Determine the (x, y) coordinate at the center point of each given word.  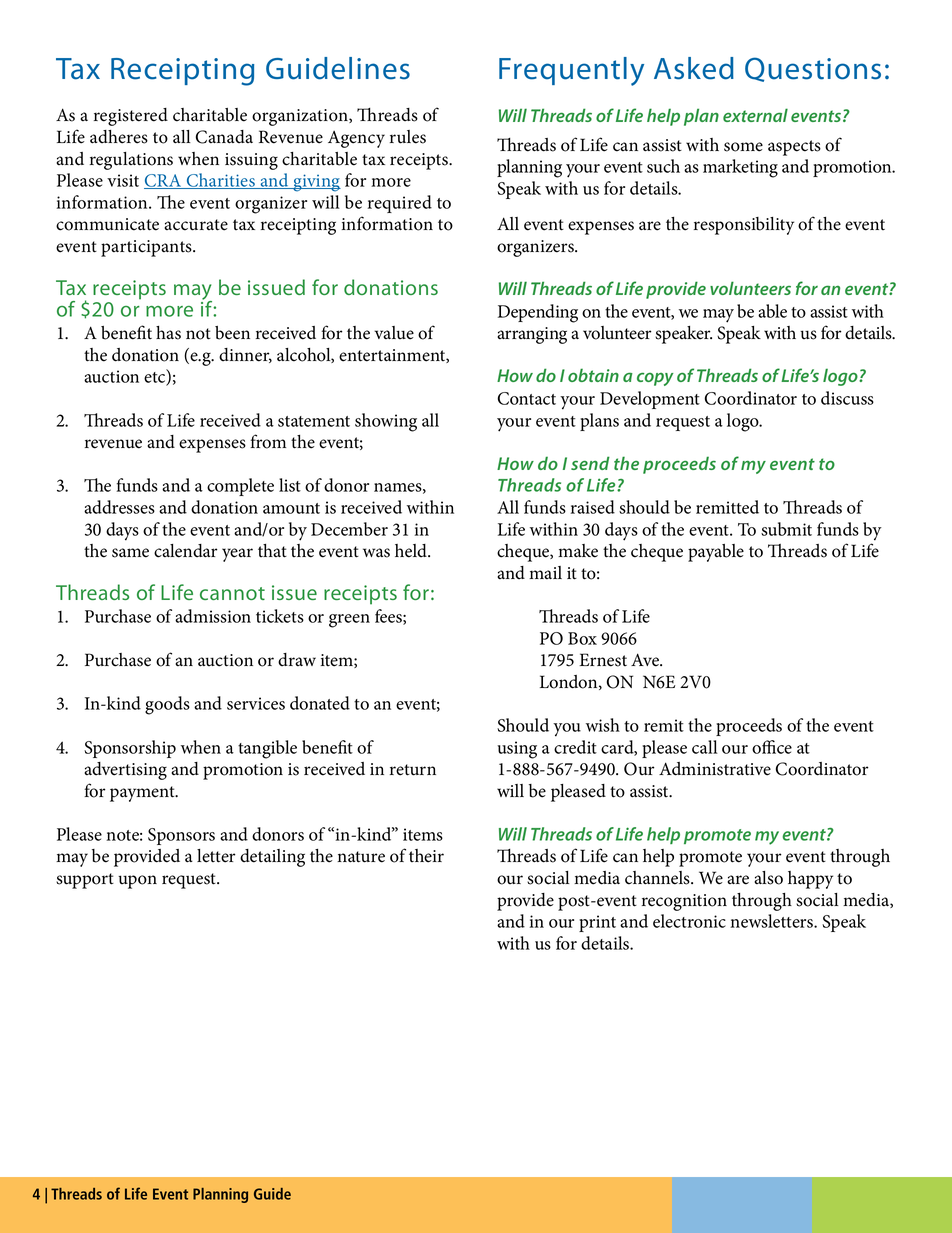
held (412, 551)
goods (167, 705)
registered (131, 117)
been (232, 333)
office (772, 747)
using (517, 750)
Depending (538, 313)
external (755, 115)
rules (408, 137)
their (426, 856)
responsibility (744, 226)
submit (786, 529)
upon (137, 882)
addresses (119, 507)
